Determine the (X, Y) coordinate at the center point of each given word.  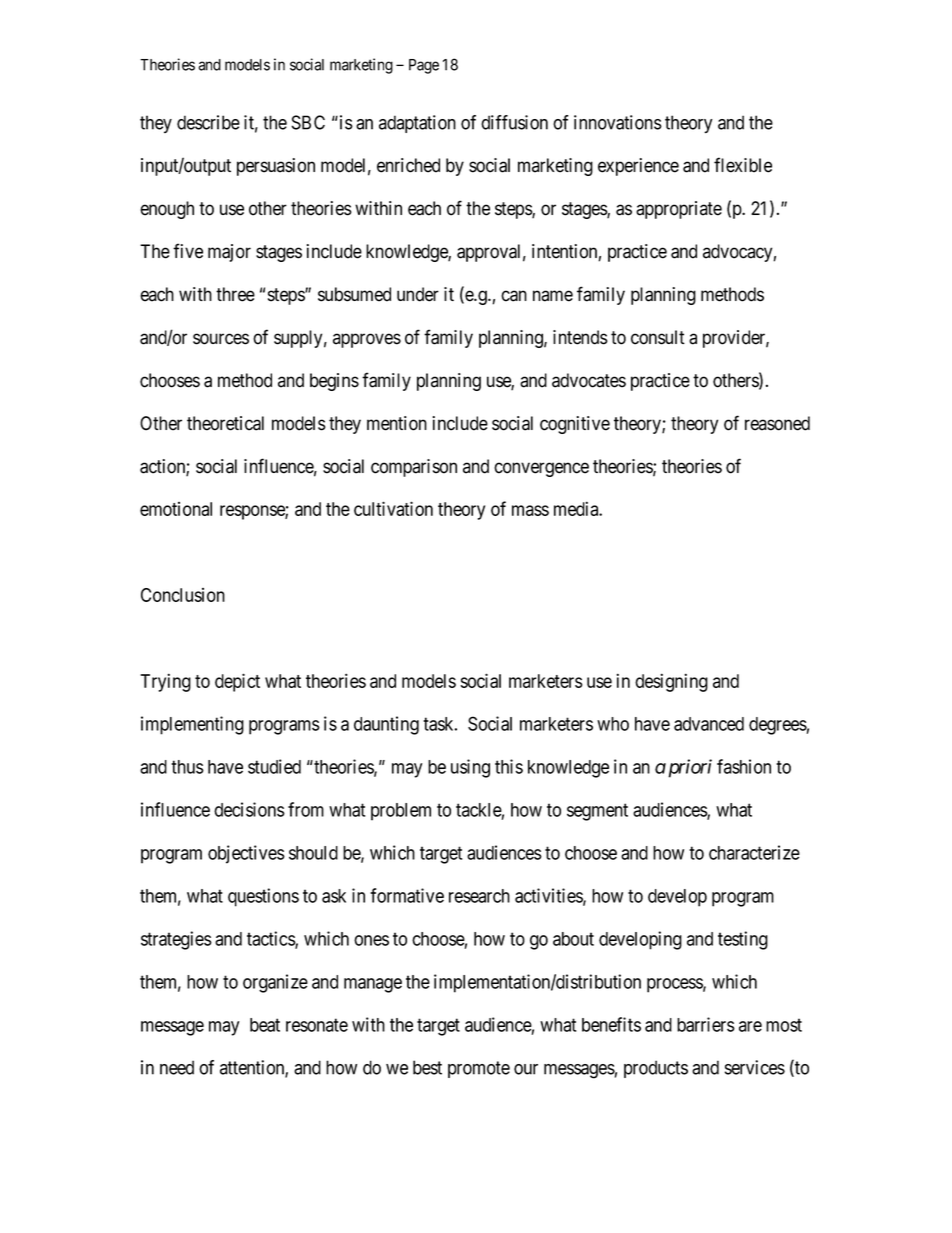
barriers (706, 1024)
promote (479, 1069)
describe (208, 122)
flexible (743, 165)
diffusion (514, 122)
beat (265, 1025)
